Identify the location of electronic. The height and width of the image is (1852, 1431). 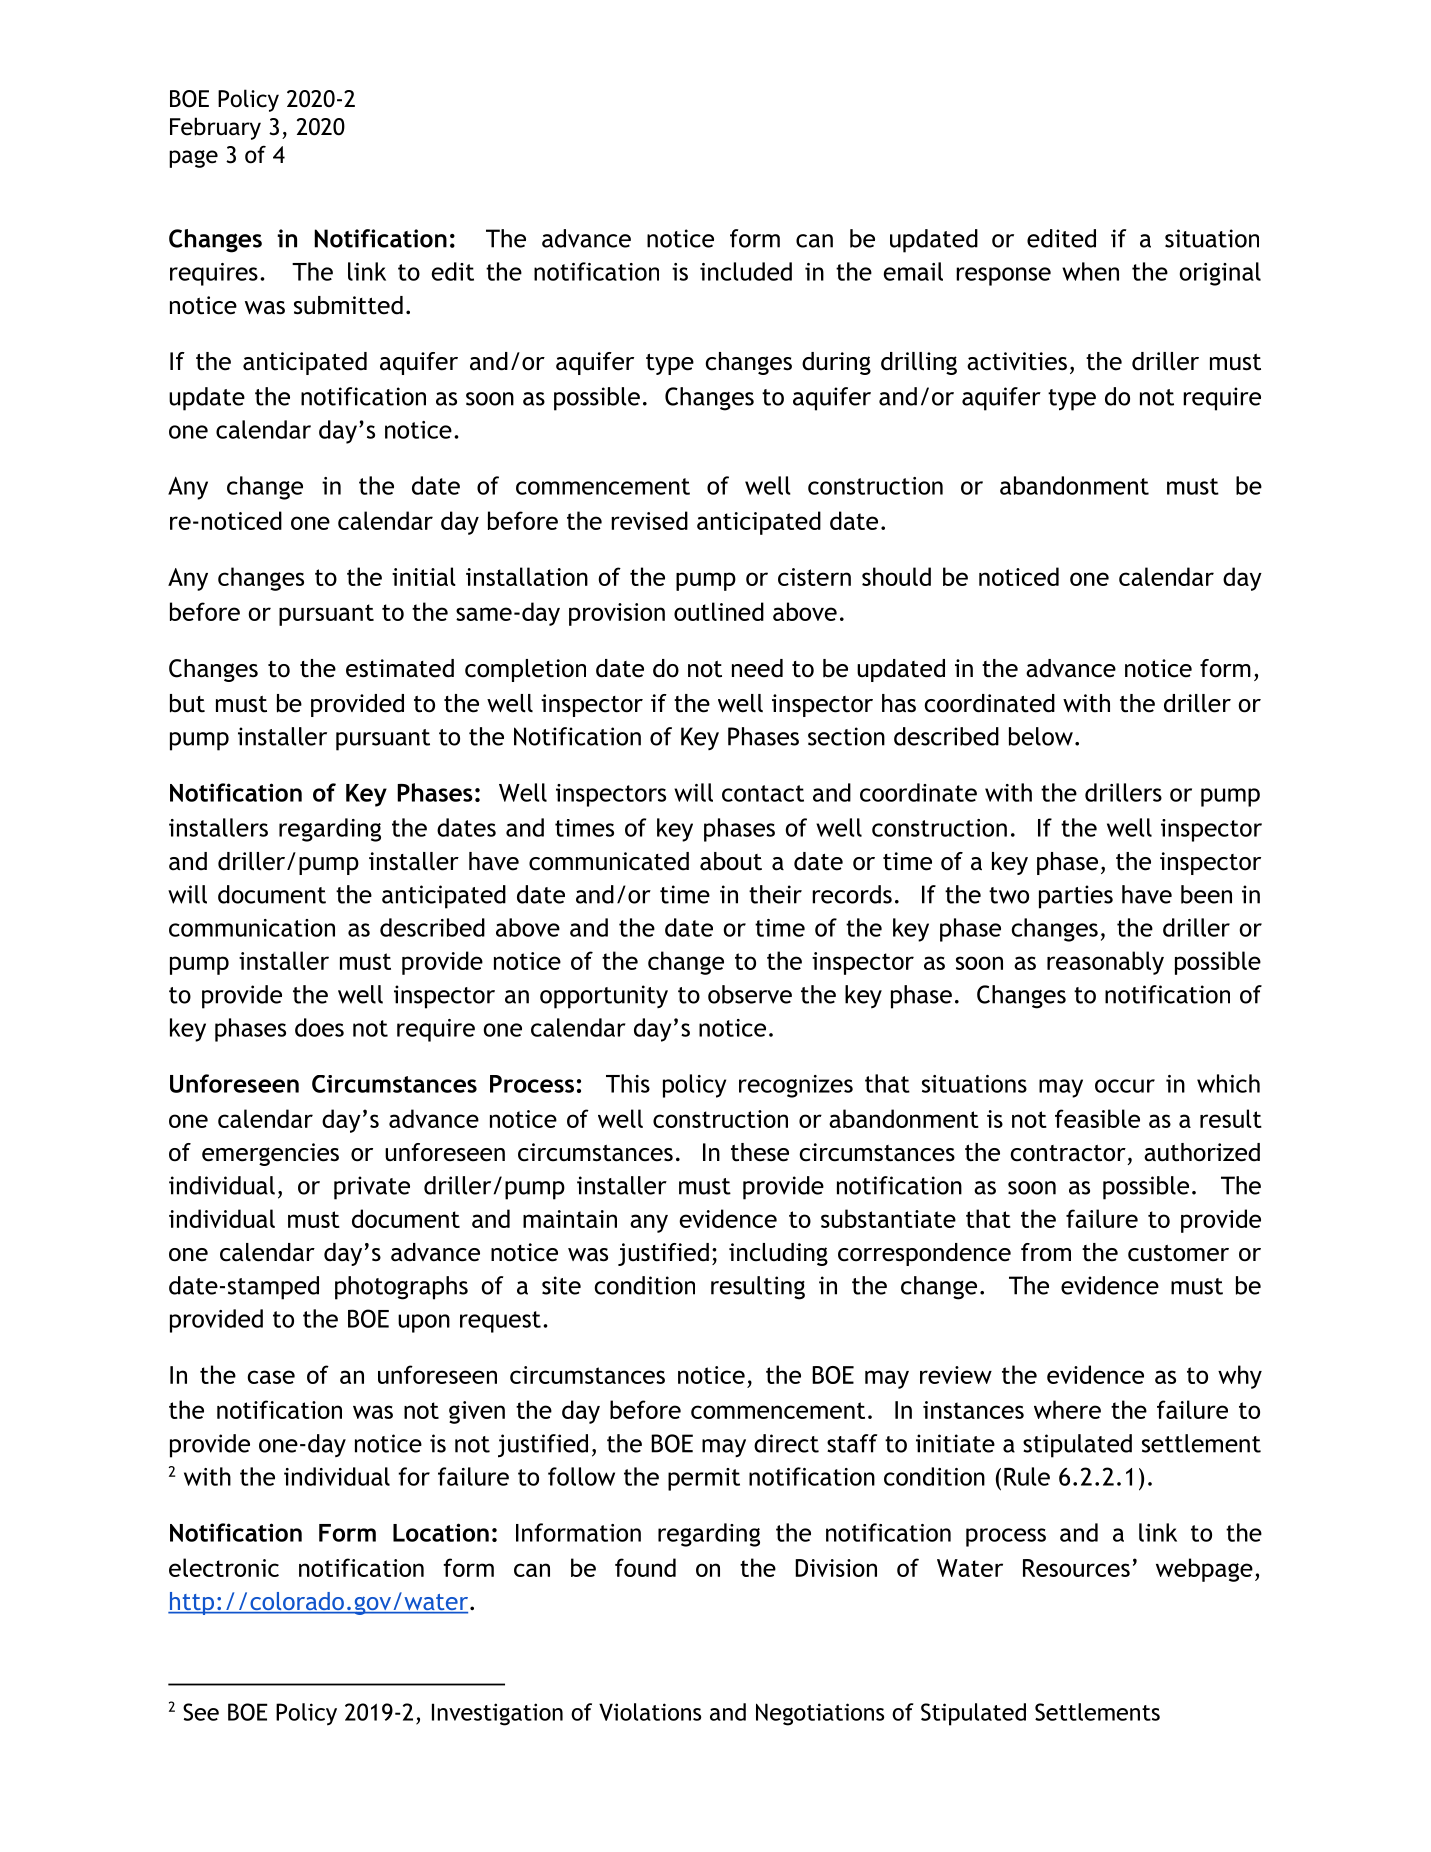
(224, 1567).
